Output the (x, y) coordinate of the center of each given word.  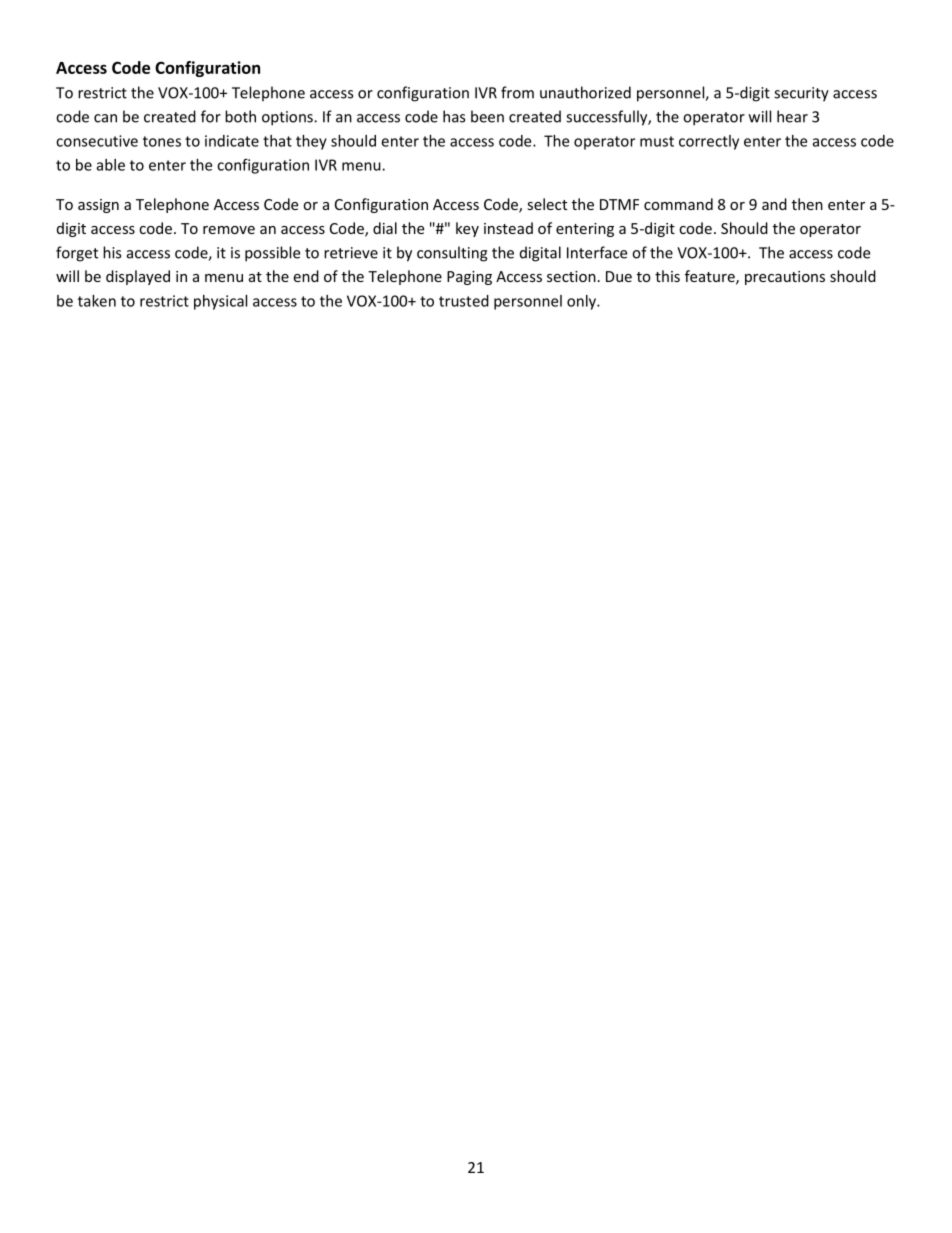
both (240, 116)
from (517, 92)
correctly (709, 142)
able (111, 165)
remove (229, 230)
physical (220, 302)
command (678, 204)
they (311, 142)
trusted (464, 301)
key (467, 229)
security (801, 94)
